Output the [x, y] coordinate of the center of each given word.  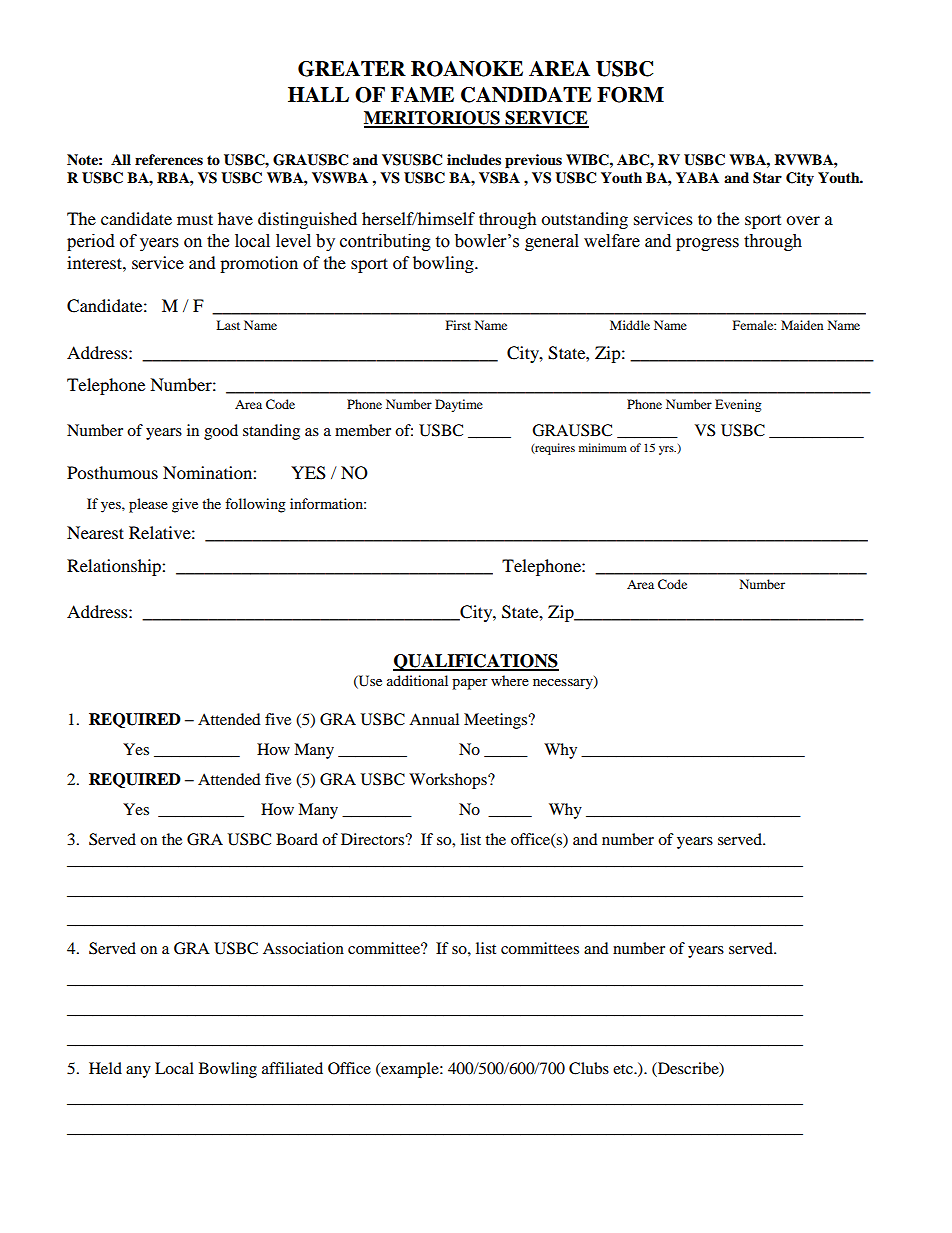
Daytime [459, 405]
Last [228, 325]
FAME [422, 94]
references [169, 160]
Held [105, 1068]
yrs [667, 450]
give [185, 505]
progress [707, 244]
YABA [697, 177]
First [458, 325]
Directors [373, 839]
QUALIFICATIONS [476, 662]
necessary [564, 683]
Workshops [449, 781]
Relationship [115, 567]
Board [297, 839]
